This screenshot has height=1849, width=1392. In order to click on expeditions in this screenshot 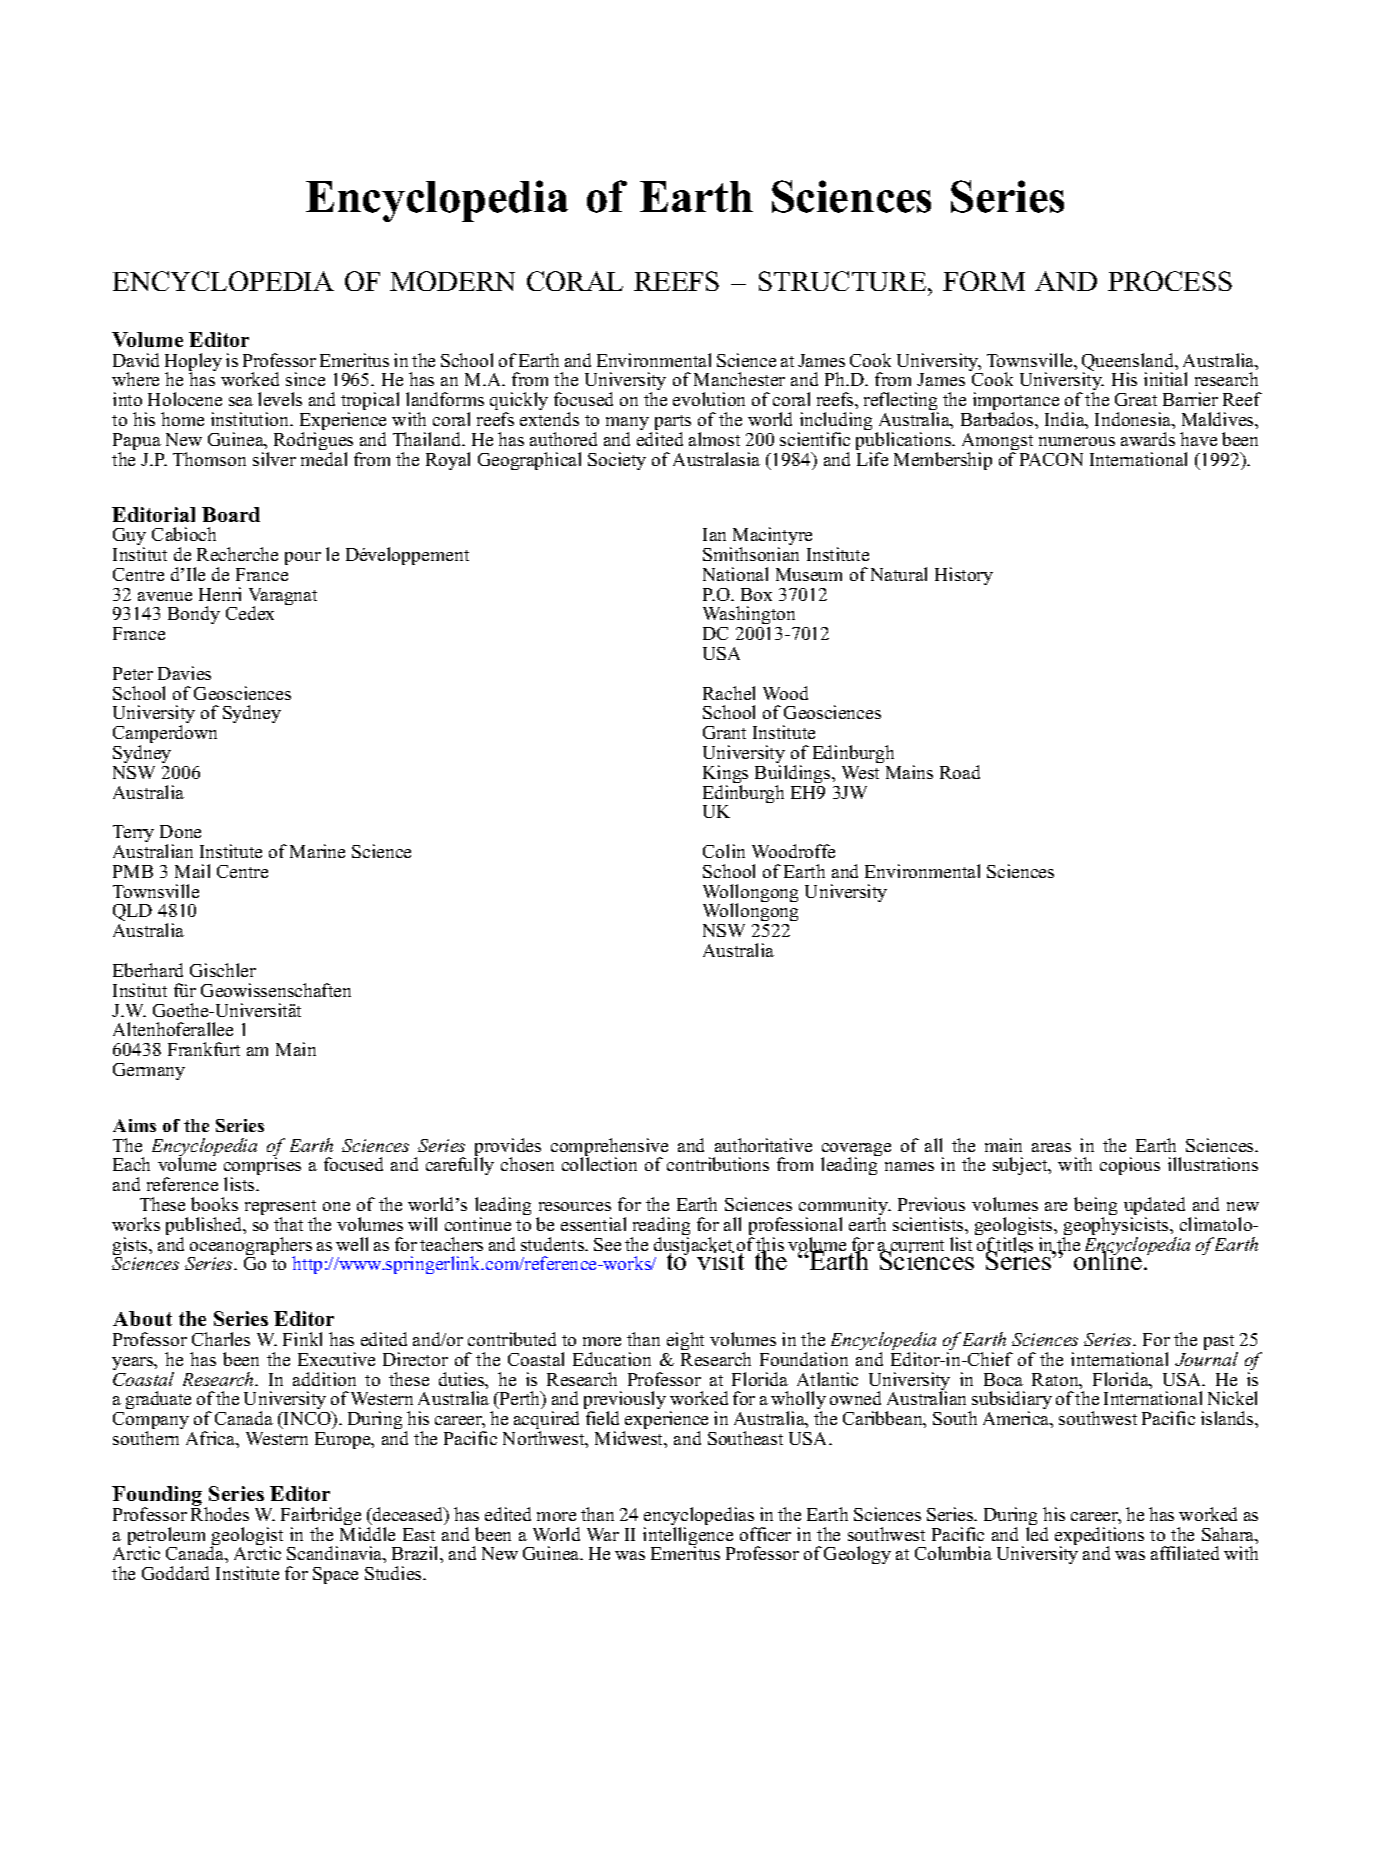, I will do `click(1099, 1537)`.
